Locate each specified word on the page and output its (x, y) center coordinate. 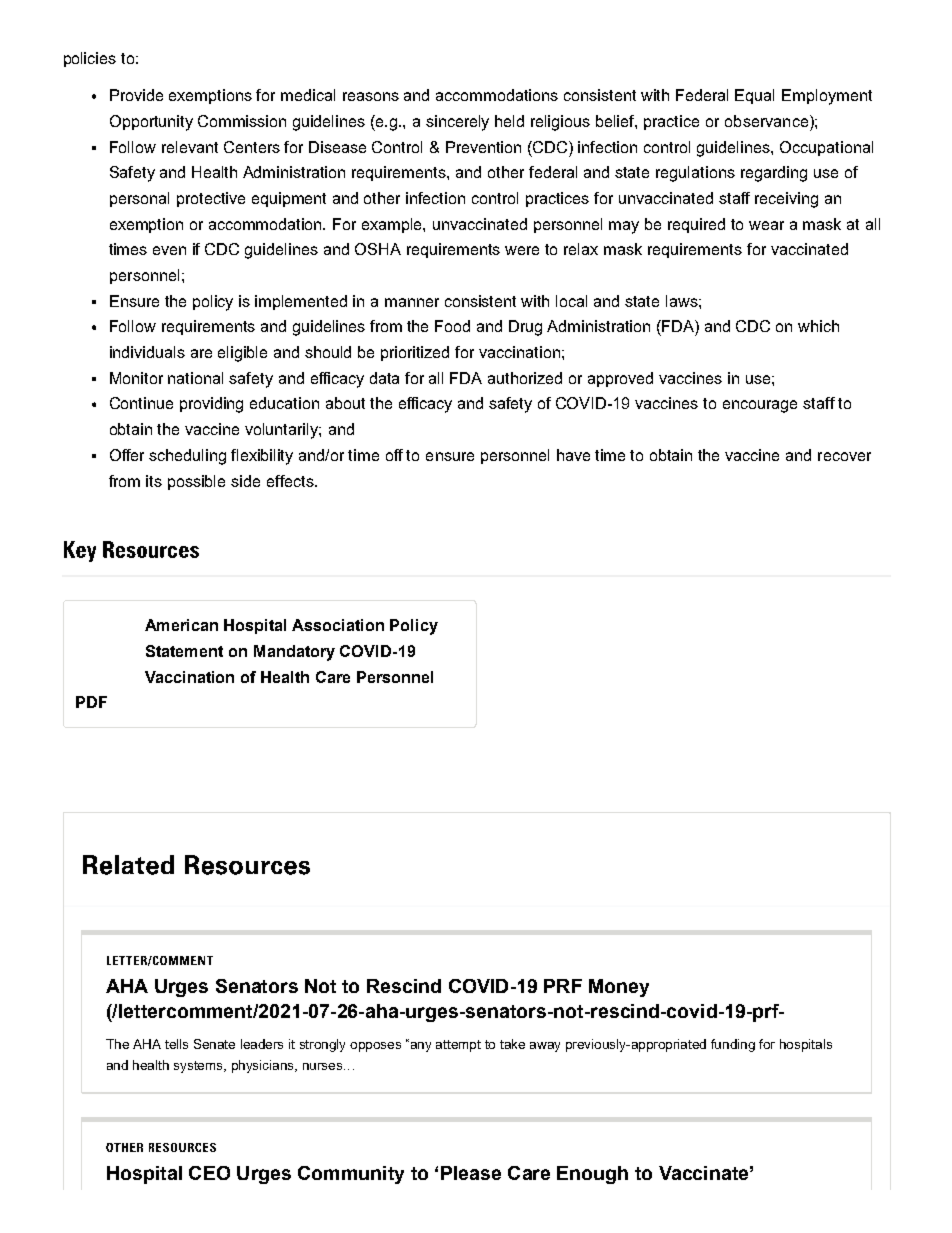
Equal (754, 96)
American (181, 625)
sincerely (457, 123)
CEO (209, 1173)
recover (844, 456)
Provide (136, 95)
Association (338, 625)
